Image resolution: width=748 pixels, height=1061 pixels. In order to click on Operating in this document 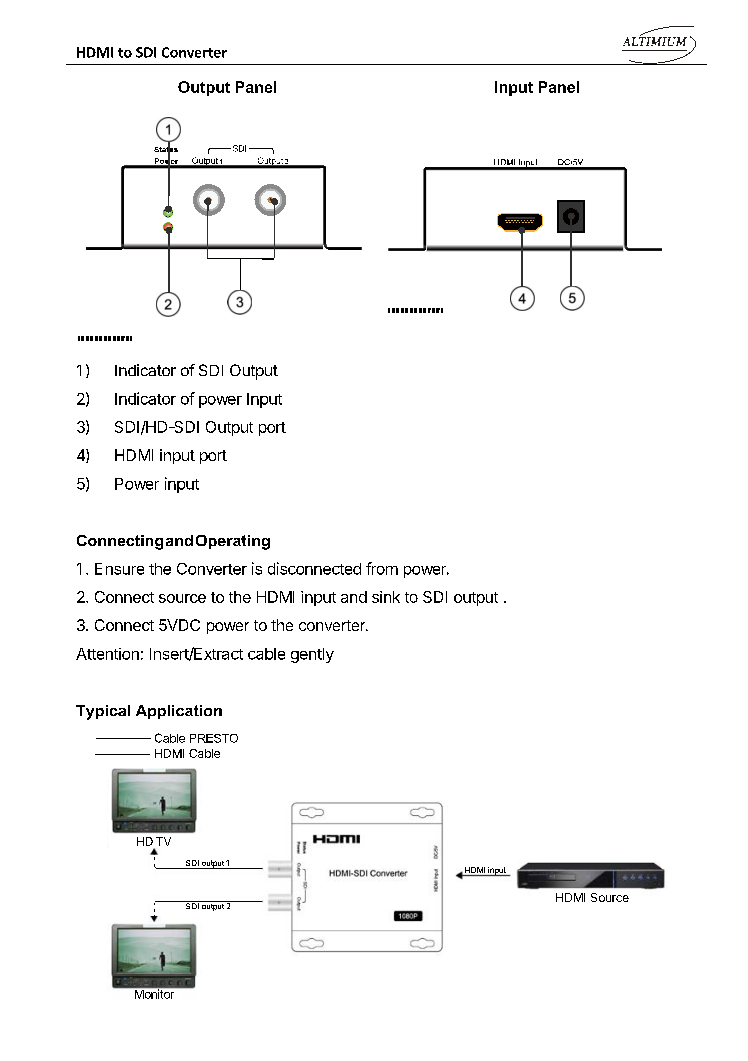, I will do `click(233, 542)`.
